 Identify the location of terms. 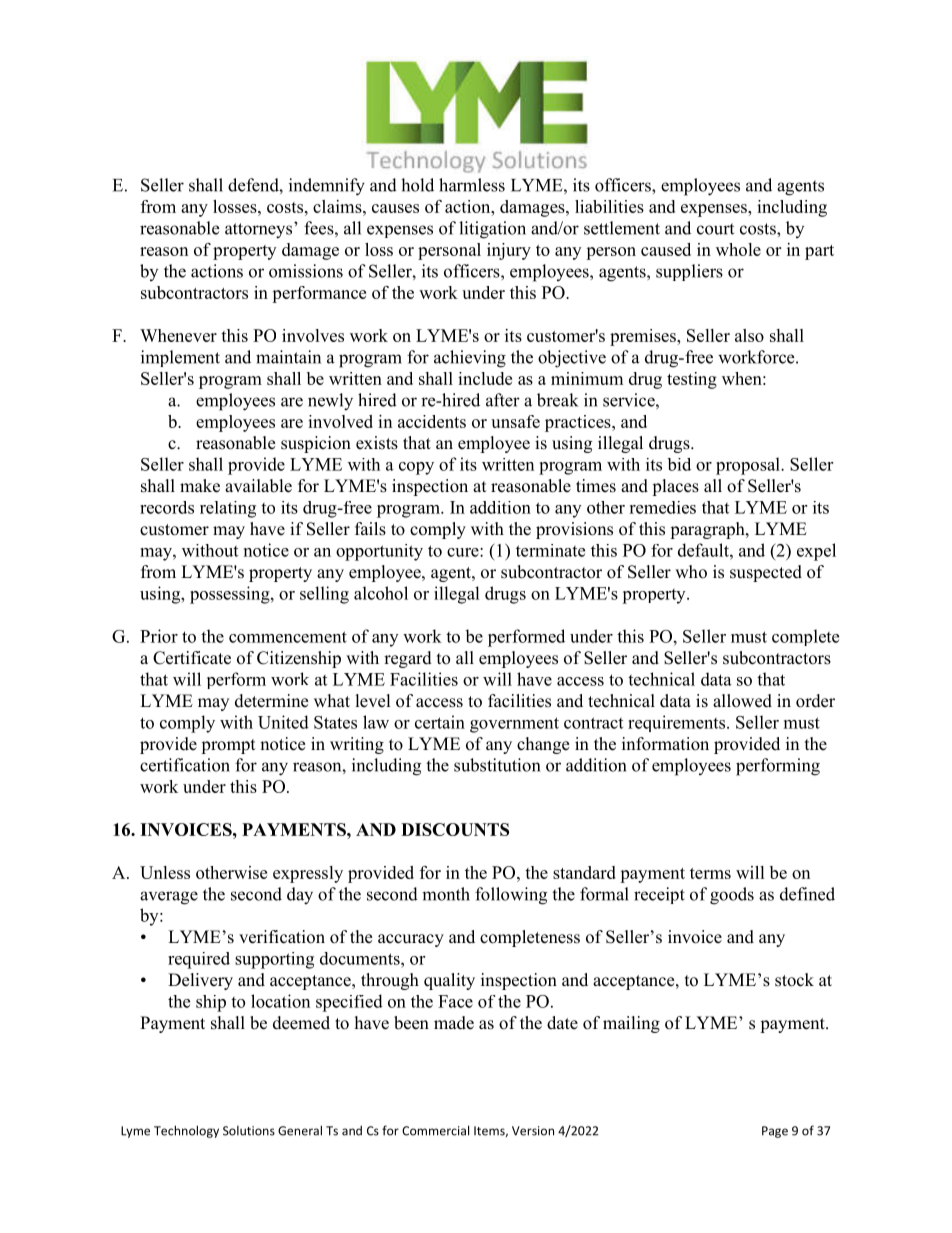
(710, 873).
